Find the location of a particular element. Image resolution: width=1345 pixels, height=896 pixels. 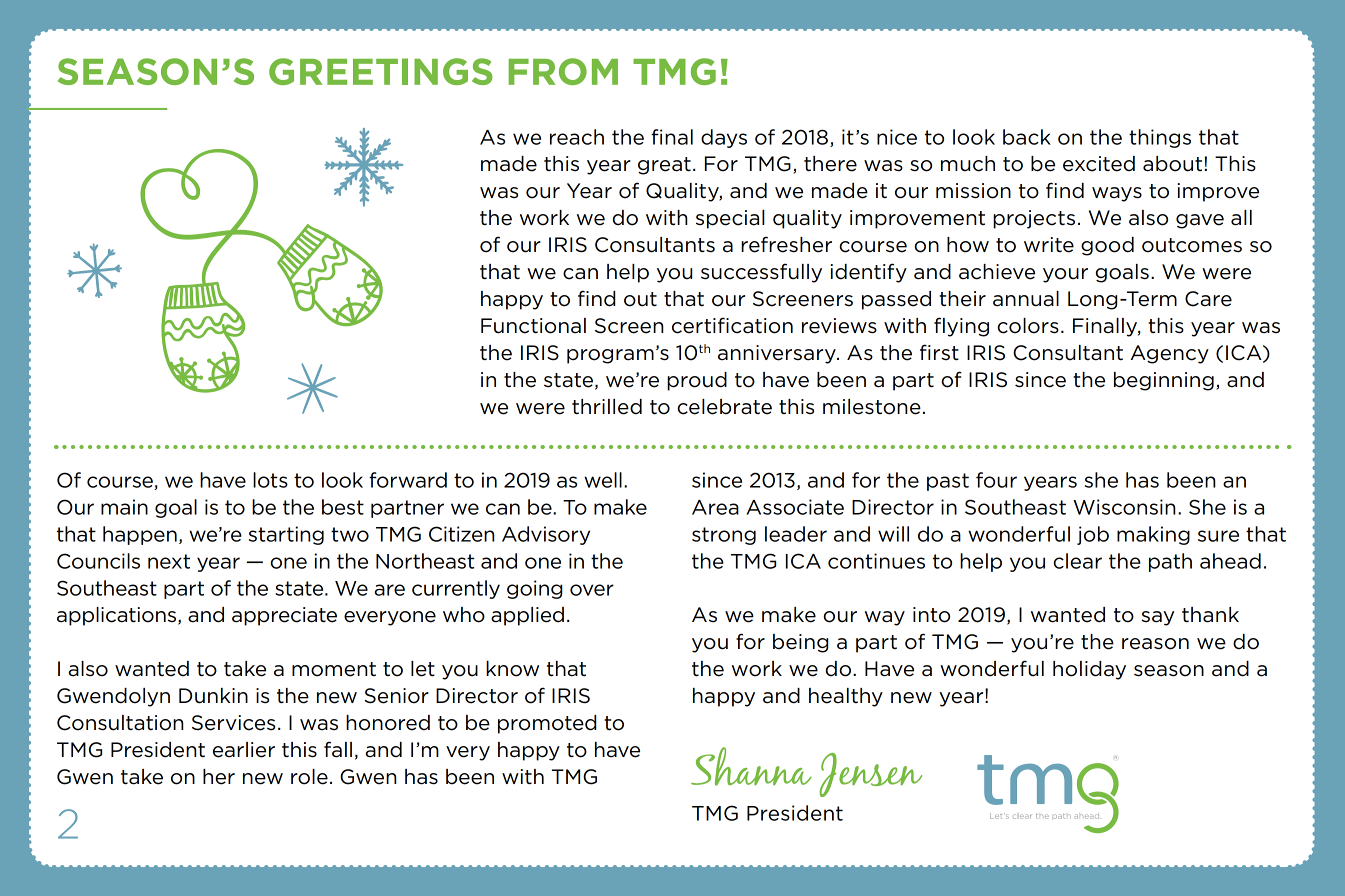

Jensen is located at coordinates (871, 775).
